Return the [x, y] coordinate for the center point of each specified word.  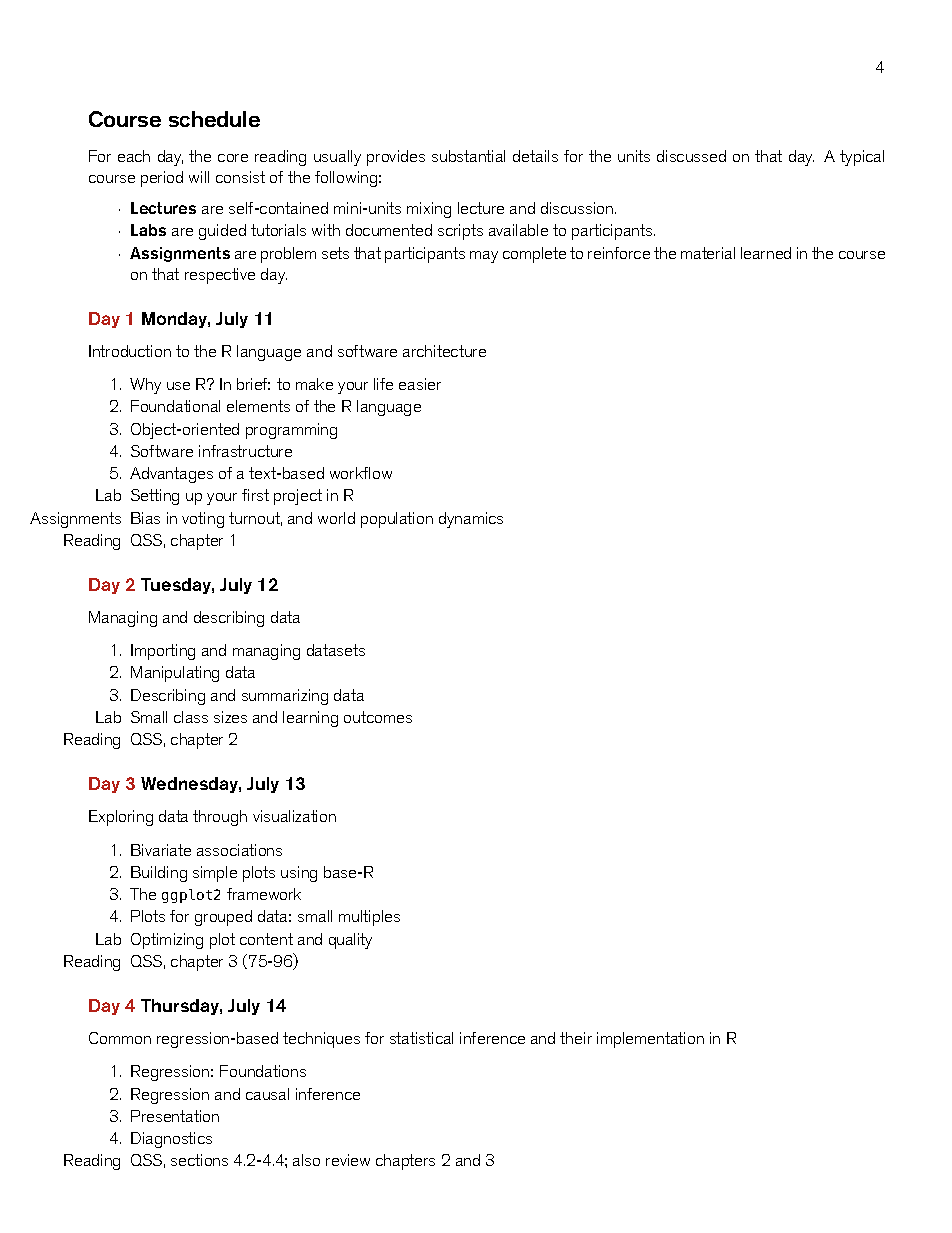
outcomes [378, 717]
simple [215, 874]
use [178, 386]
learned [766, 253]
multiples [369, 918]
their [576, 1038]
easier [420, 384]
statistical [421, 1038]
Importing [163, 652]
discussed [691, 156]
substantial [468, 156]
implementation [650, 1040]
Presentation [175, 1116]
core [233, 158]
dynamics [471, 520]
